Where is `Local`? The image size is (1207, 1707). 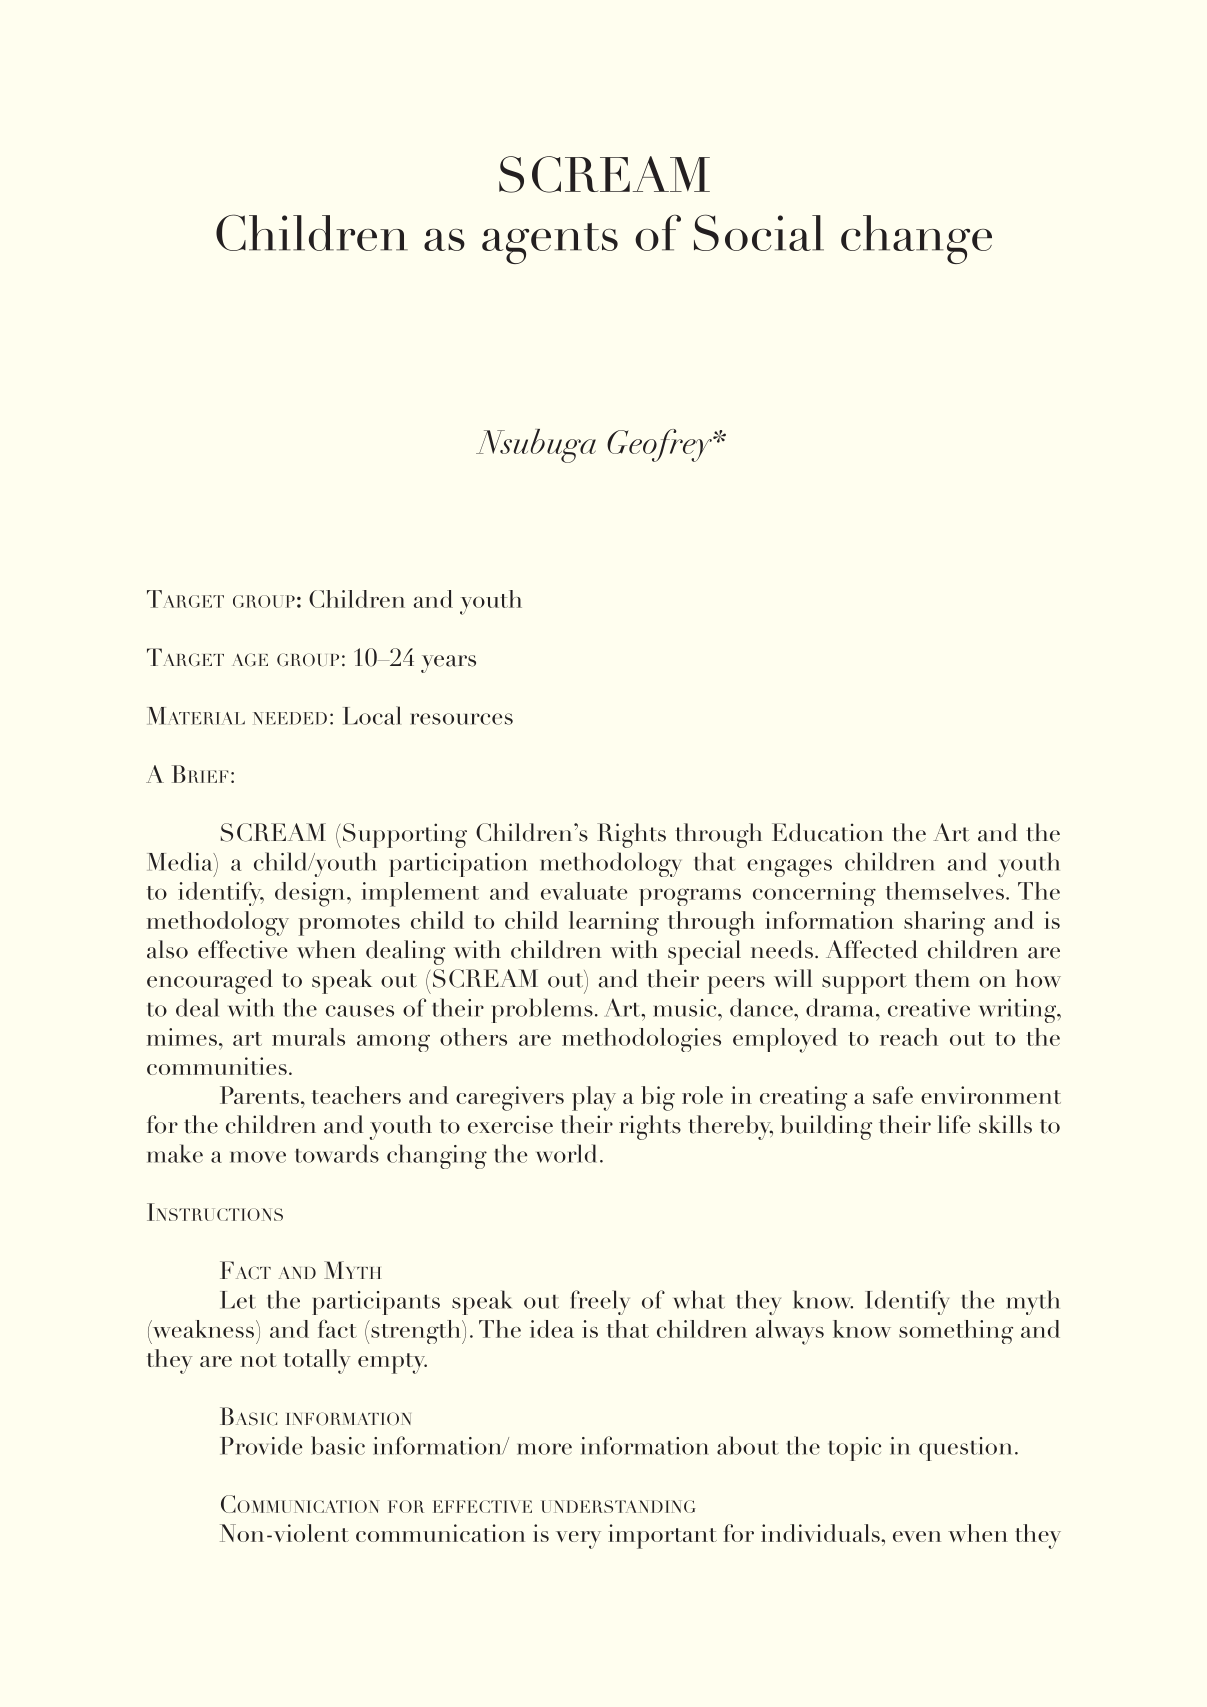
Local is located at coordinates (372, 715).
